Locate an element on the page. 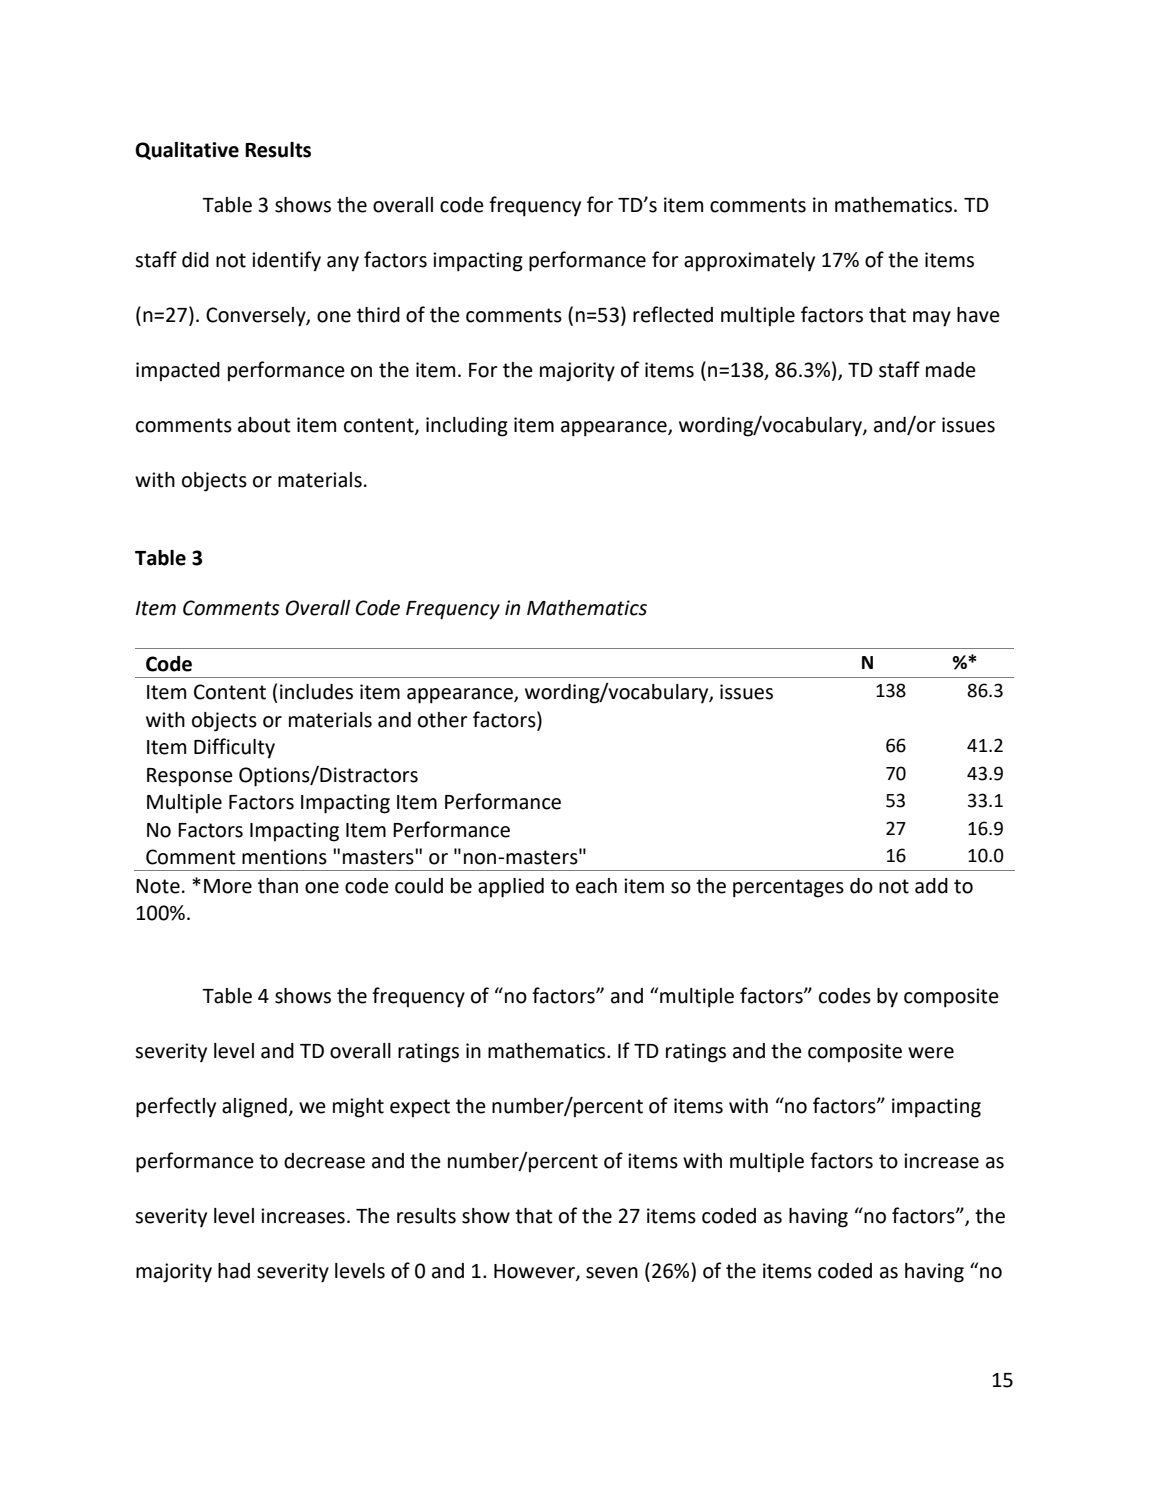  including is located at coordinates (467, 427).
